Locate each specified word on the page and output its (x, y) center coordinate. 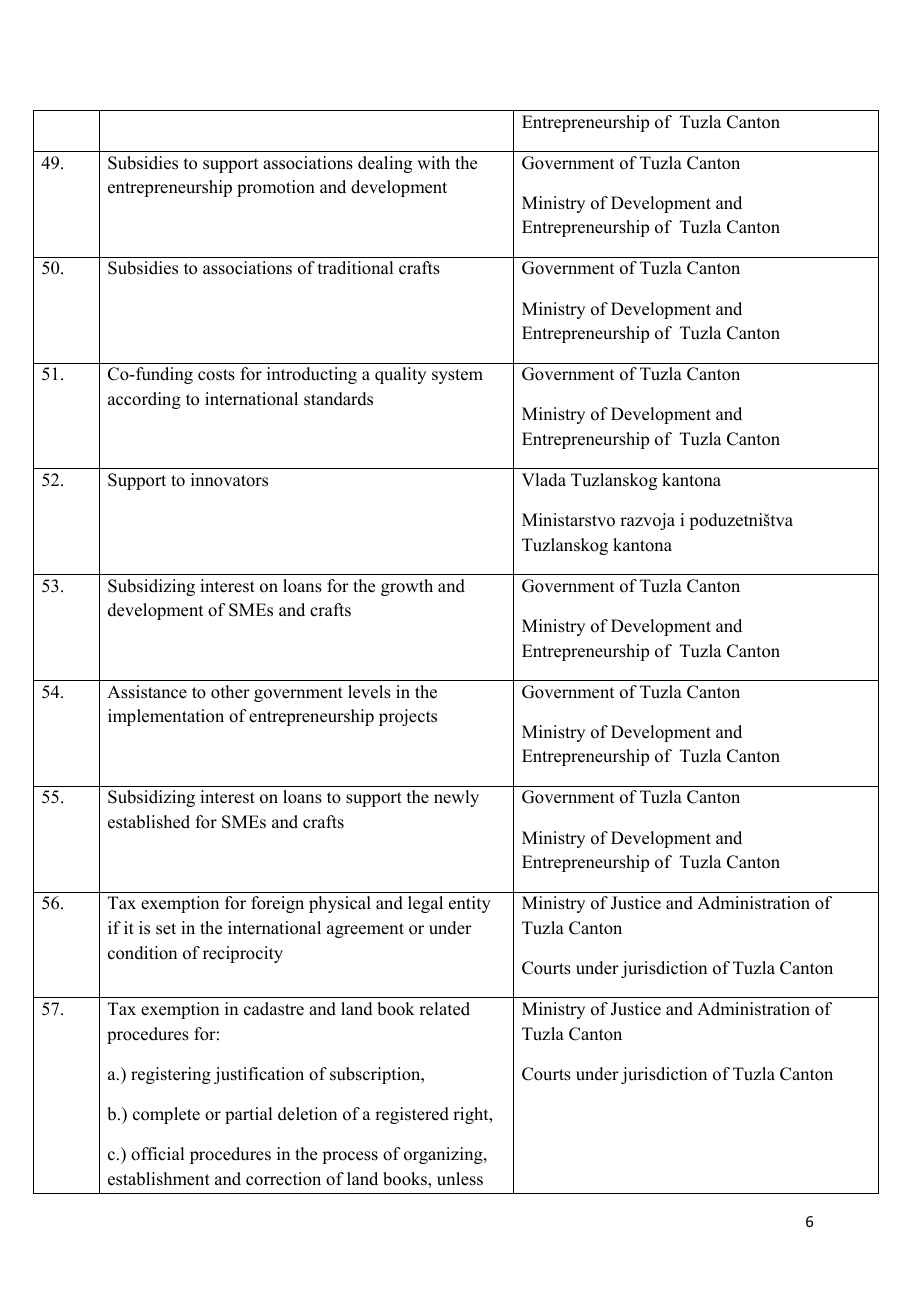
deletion (307, 1114)
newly (456, 798)
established (149, 822)
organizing (444, 1155)
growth (407, 587)
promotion (276, 188)
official (157, 1154)
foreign (277, 904)
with (433, 162)
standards (338, 399)
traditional (355, 268)
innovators (229, 480)
